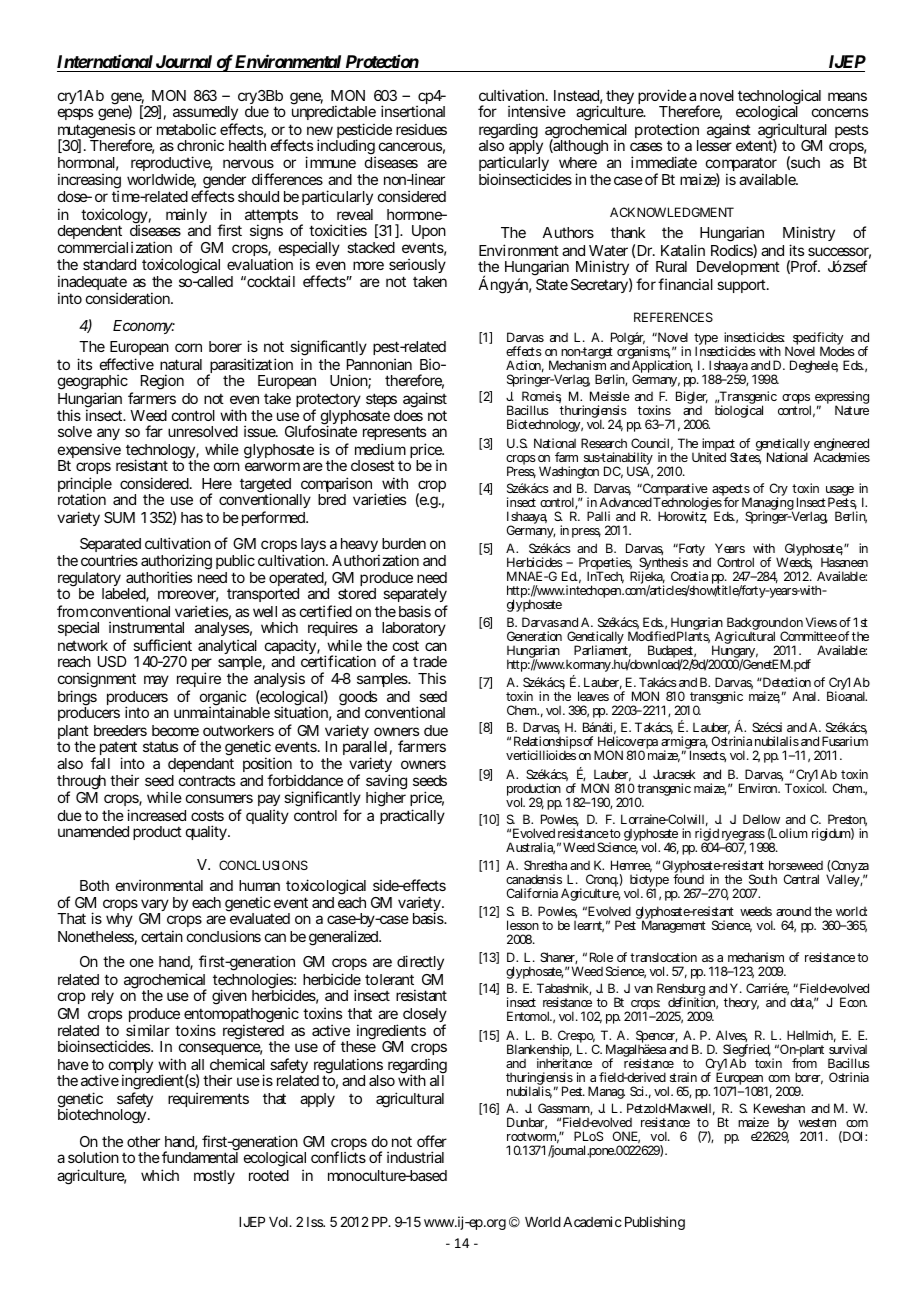  What do you see at coordinates (421, 129) in the screenshot?
I see `residues` at bounding box center [421, 129].
